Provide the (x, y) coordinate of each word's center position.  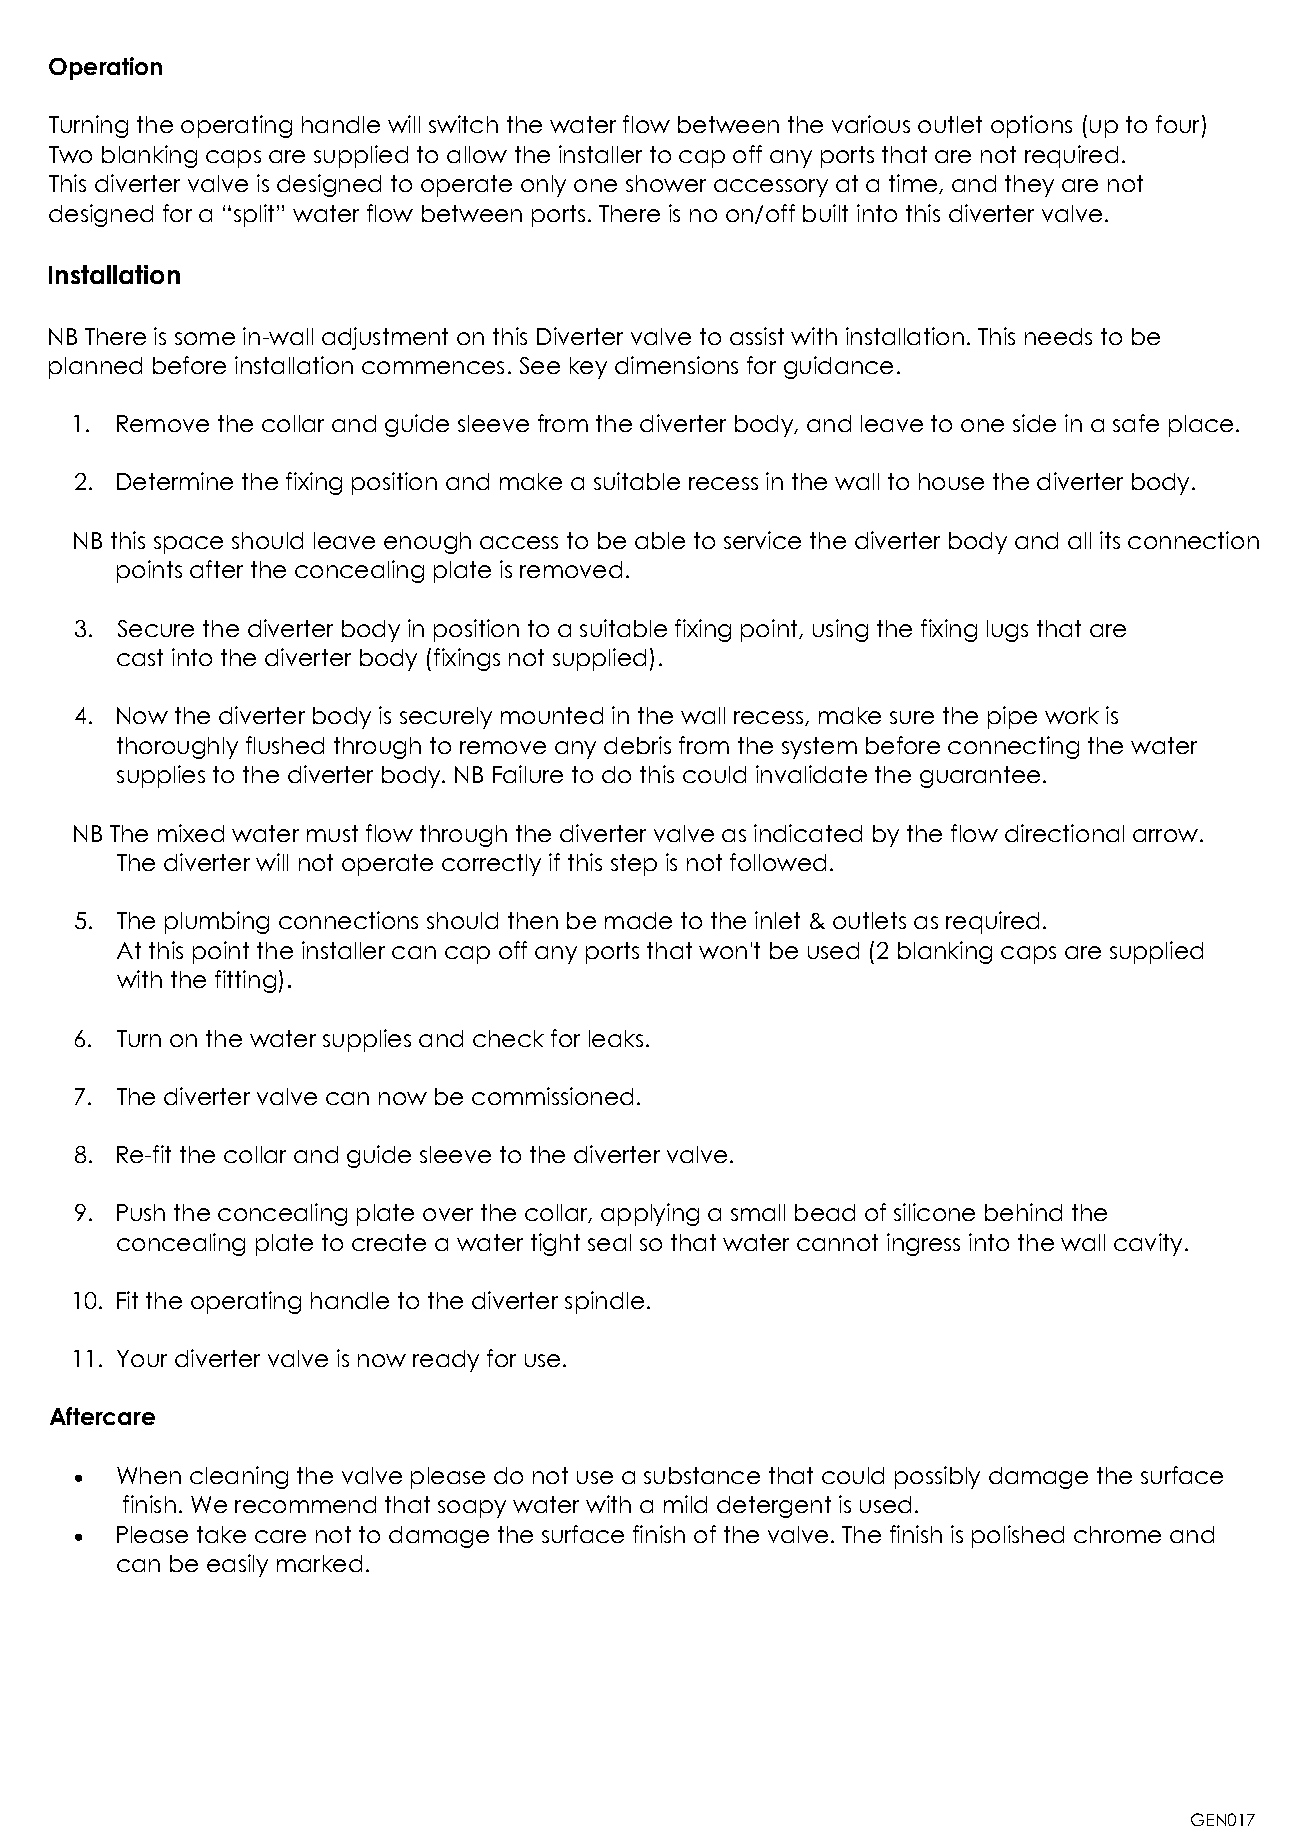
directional (1064, 833)
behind (1023, 1212)
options (1031, 126)
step (634, 865)
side (1034, 423)
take (221, 1534)
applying (650, 1214)
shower (666, 183)
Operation (105, 68)
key (588, 368)
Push (141, 1212)
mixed (191, 833)
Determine (175, 481)
